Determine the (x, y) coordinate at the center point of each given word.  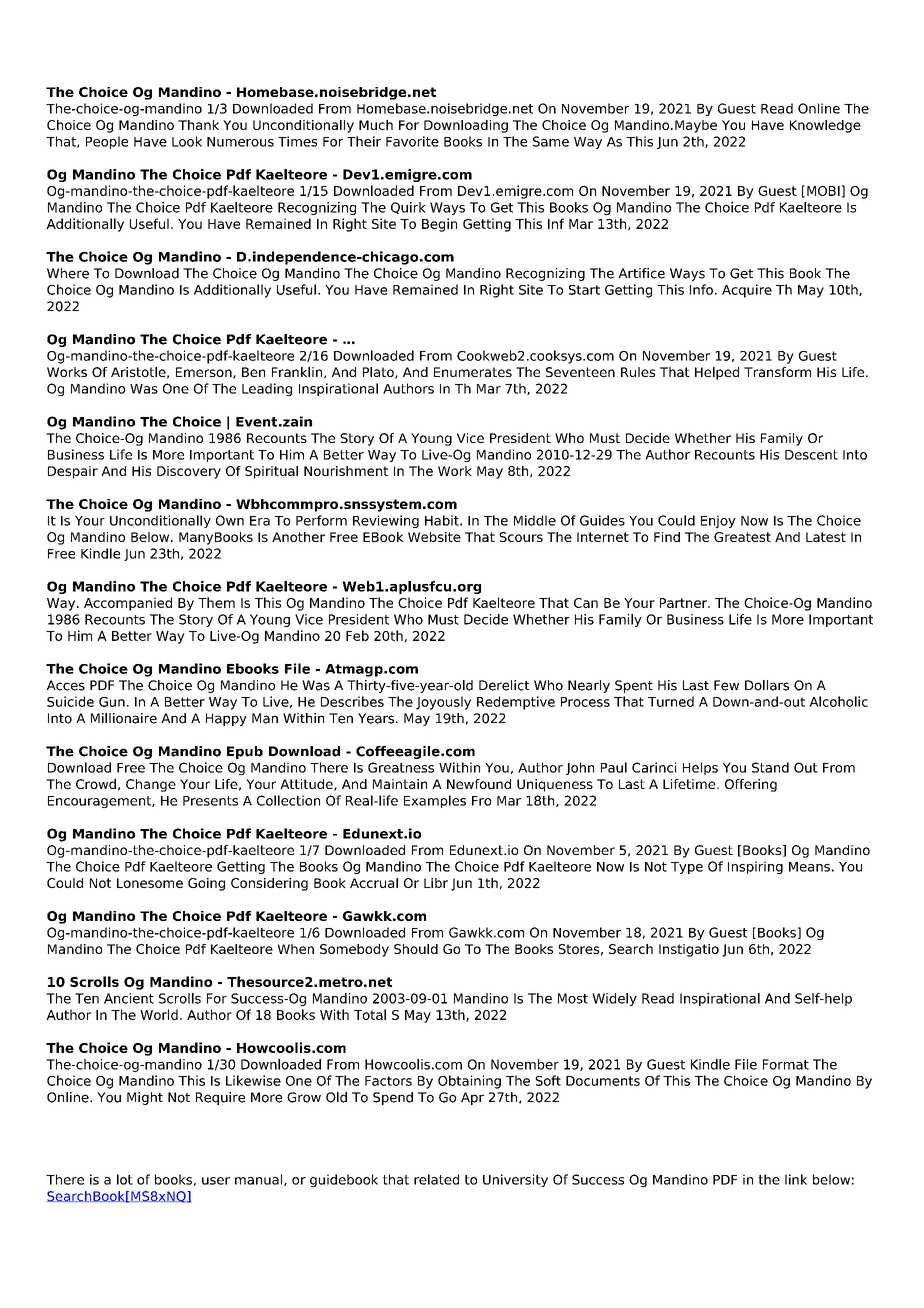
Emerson (205, 373)
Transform (777, 372)
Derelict (504, 685)
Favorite (412, 141)
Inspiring (755, 867)
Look (187, 141)
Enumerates (473, 372)
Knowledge (825, 126)
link (796, 1179)
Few (726, 685)
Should (416, 949)
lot (125, 1179)
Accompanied (128, 604)
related (436, 1179)
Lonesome (150, 883)
